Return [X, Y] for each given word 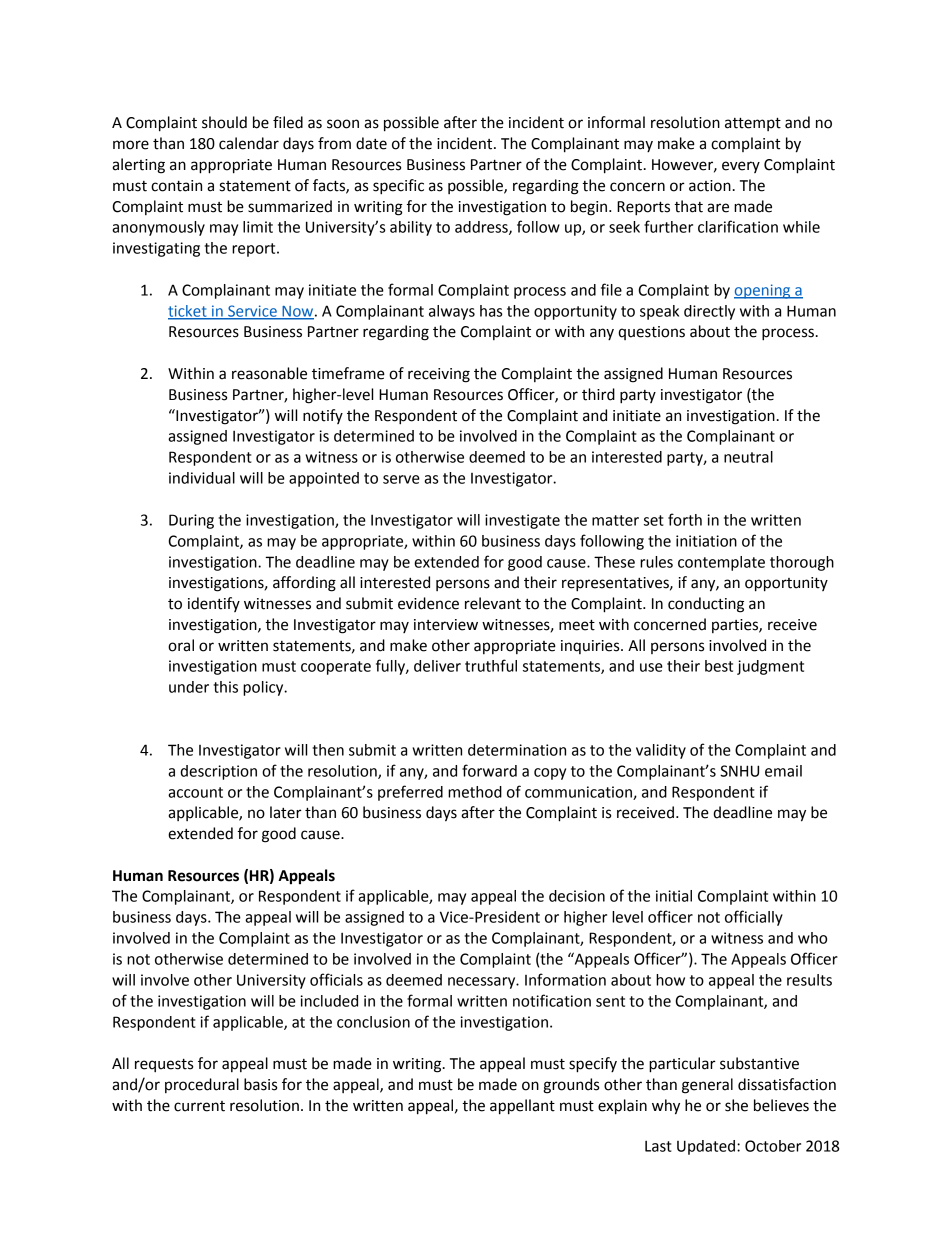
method [475, 792]
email [783, 771]
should [224, 122]
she [736, 1105]
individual [202, 478]
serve [401, 479]
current [199, 1106]
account [195, 792]
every [741, 167]
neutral [748, 457]
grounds [571, 1086]
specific [398, 187]
